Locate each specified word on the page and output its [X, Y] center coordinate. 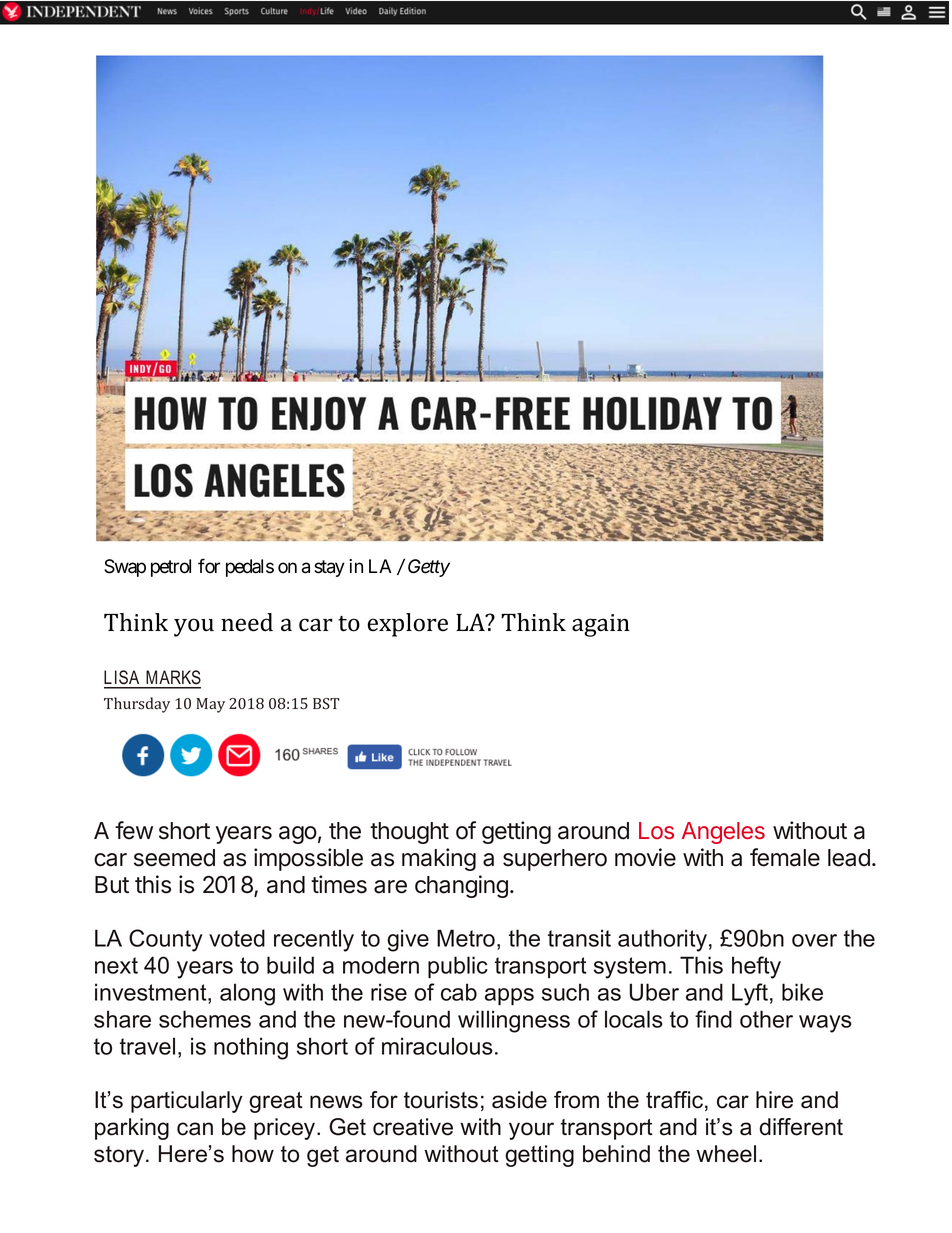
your [531, 1131]
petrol [171, 568]
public [458, 967]
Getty [429, 568]
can [195, 1129]
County [166, 940]
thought [409, 833]
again [601, 625]
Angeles [723, 833]
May [210, 705]
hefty [756, 967]
